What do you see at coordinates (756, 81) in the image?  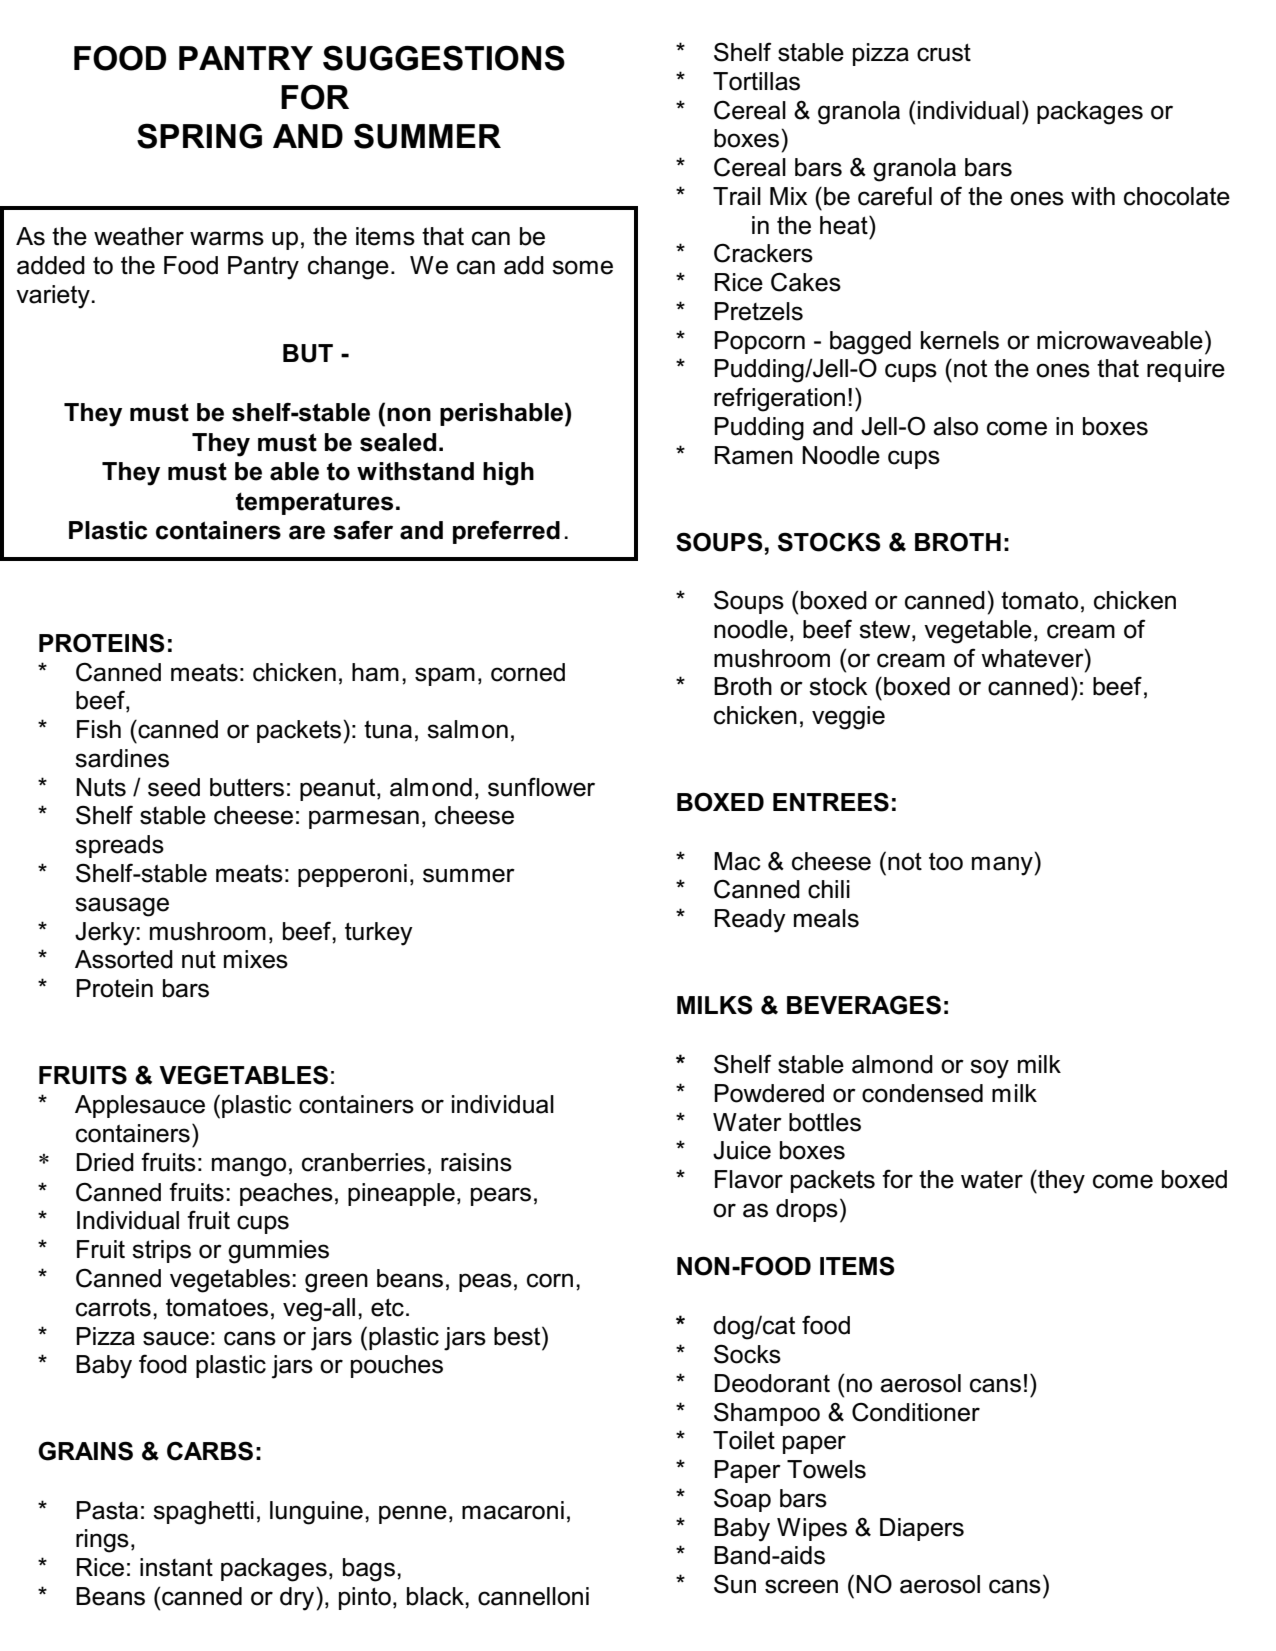 I see `Tortillas` at bounding box center [756, 81].
